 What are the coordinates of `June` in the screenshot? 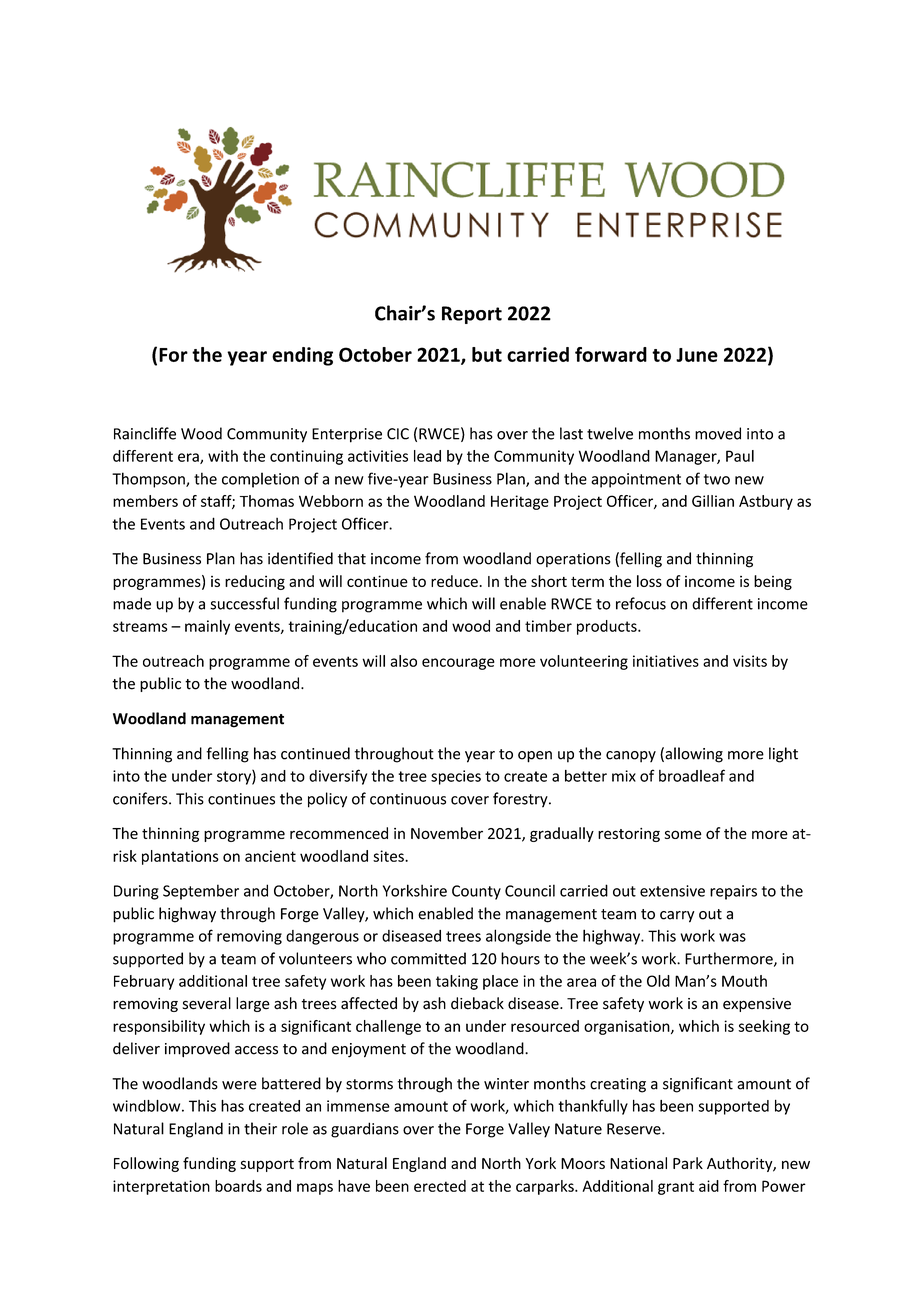 It's located at (697, 355).
